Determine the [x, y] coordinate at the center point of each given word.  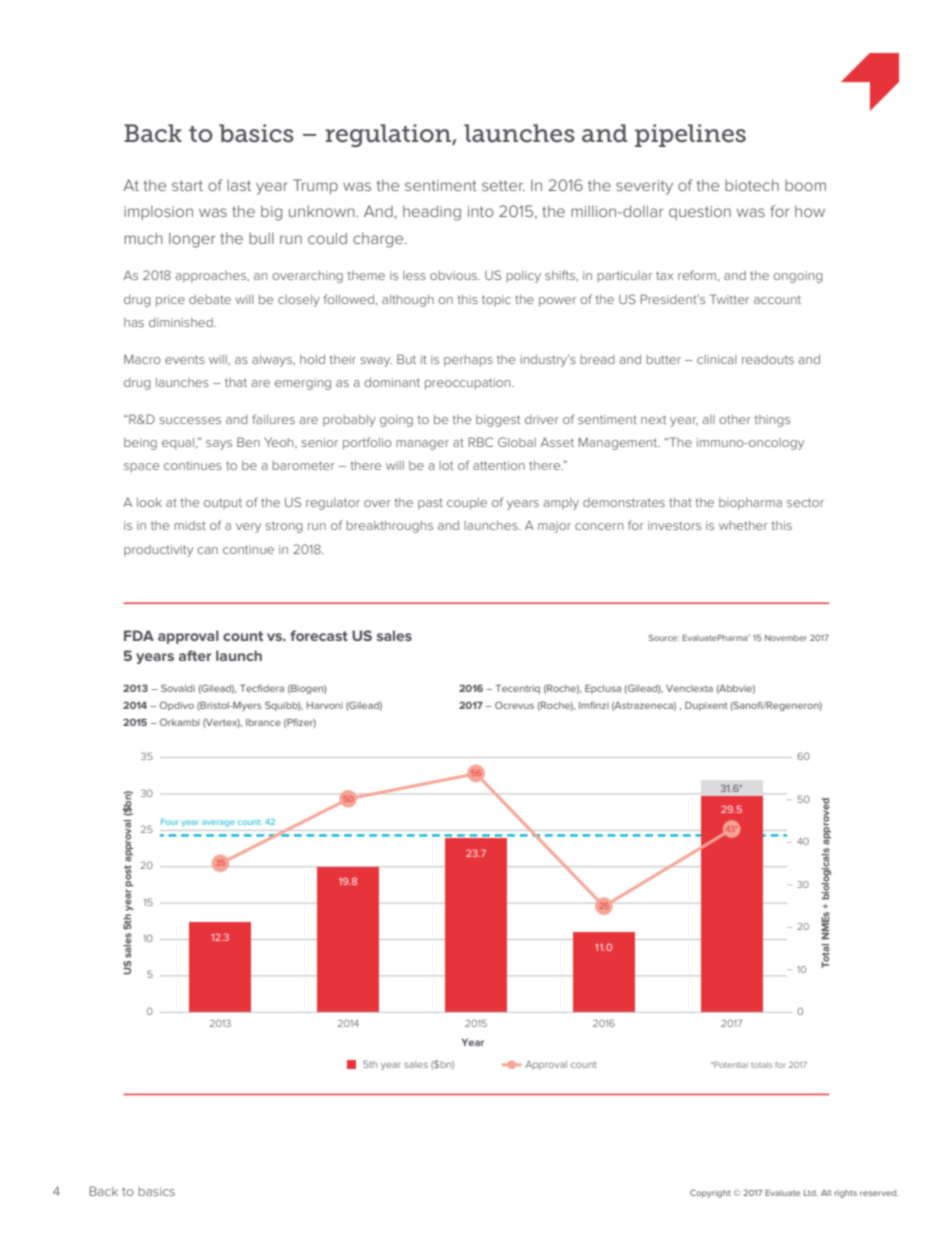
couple [467, 504]
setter [503, 185]
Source [664, 638]
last [239, 185]
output [223, 504]
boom [805, 185]
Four [169, 822]
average [218, 823]
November [786, 638]
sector [805, 502]
